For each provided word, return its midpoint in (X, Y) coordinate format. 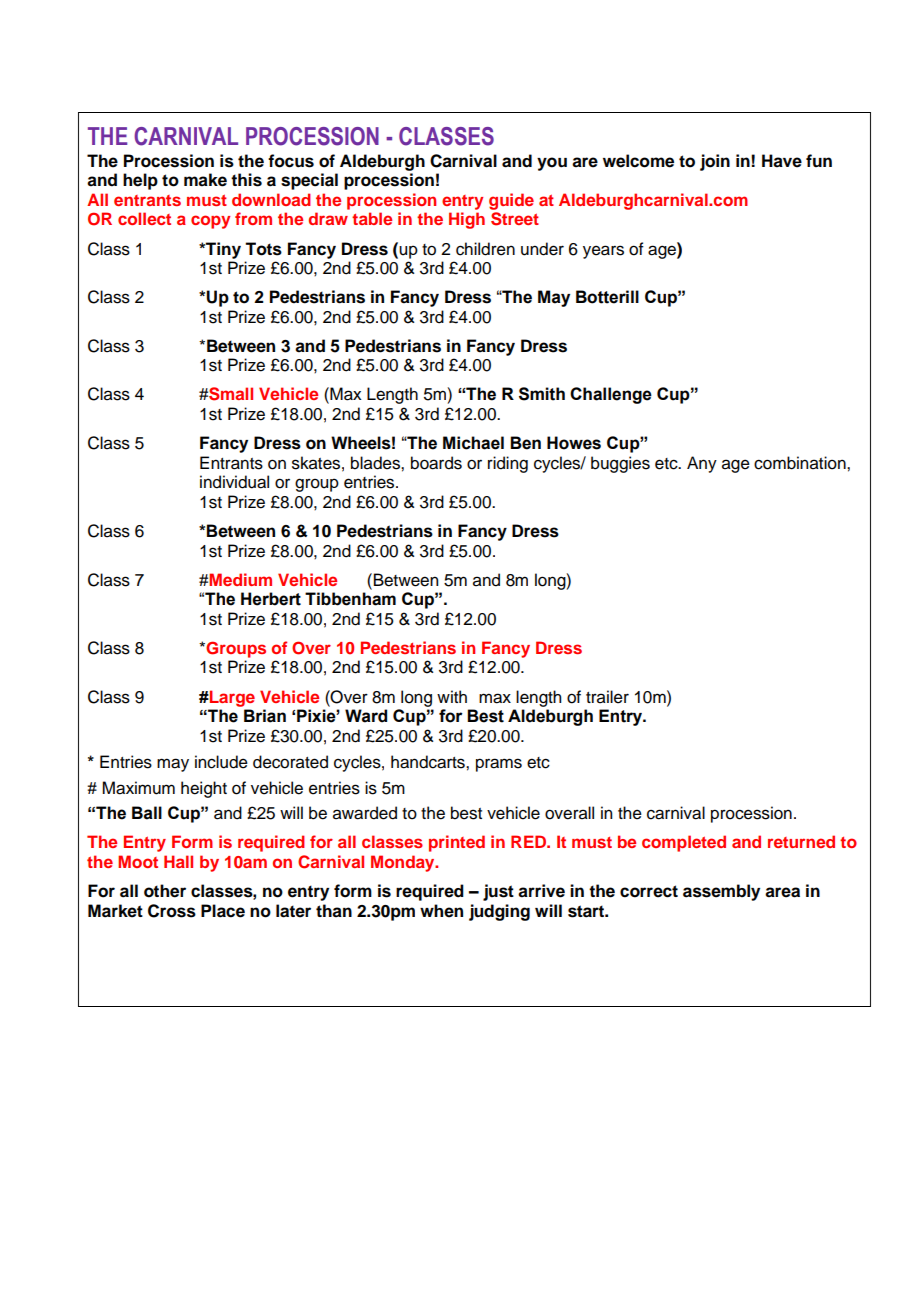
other (165, 891)
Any (702, 464)
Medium (240, 579)
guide (511, 201)
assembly (721, 892)
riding (508, 464)
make (205, 180)
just (498, 892)
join (715, 162)
